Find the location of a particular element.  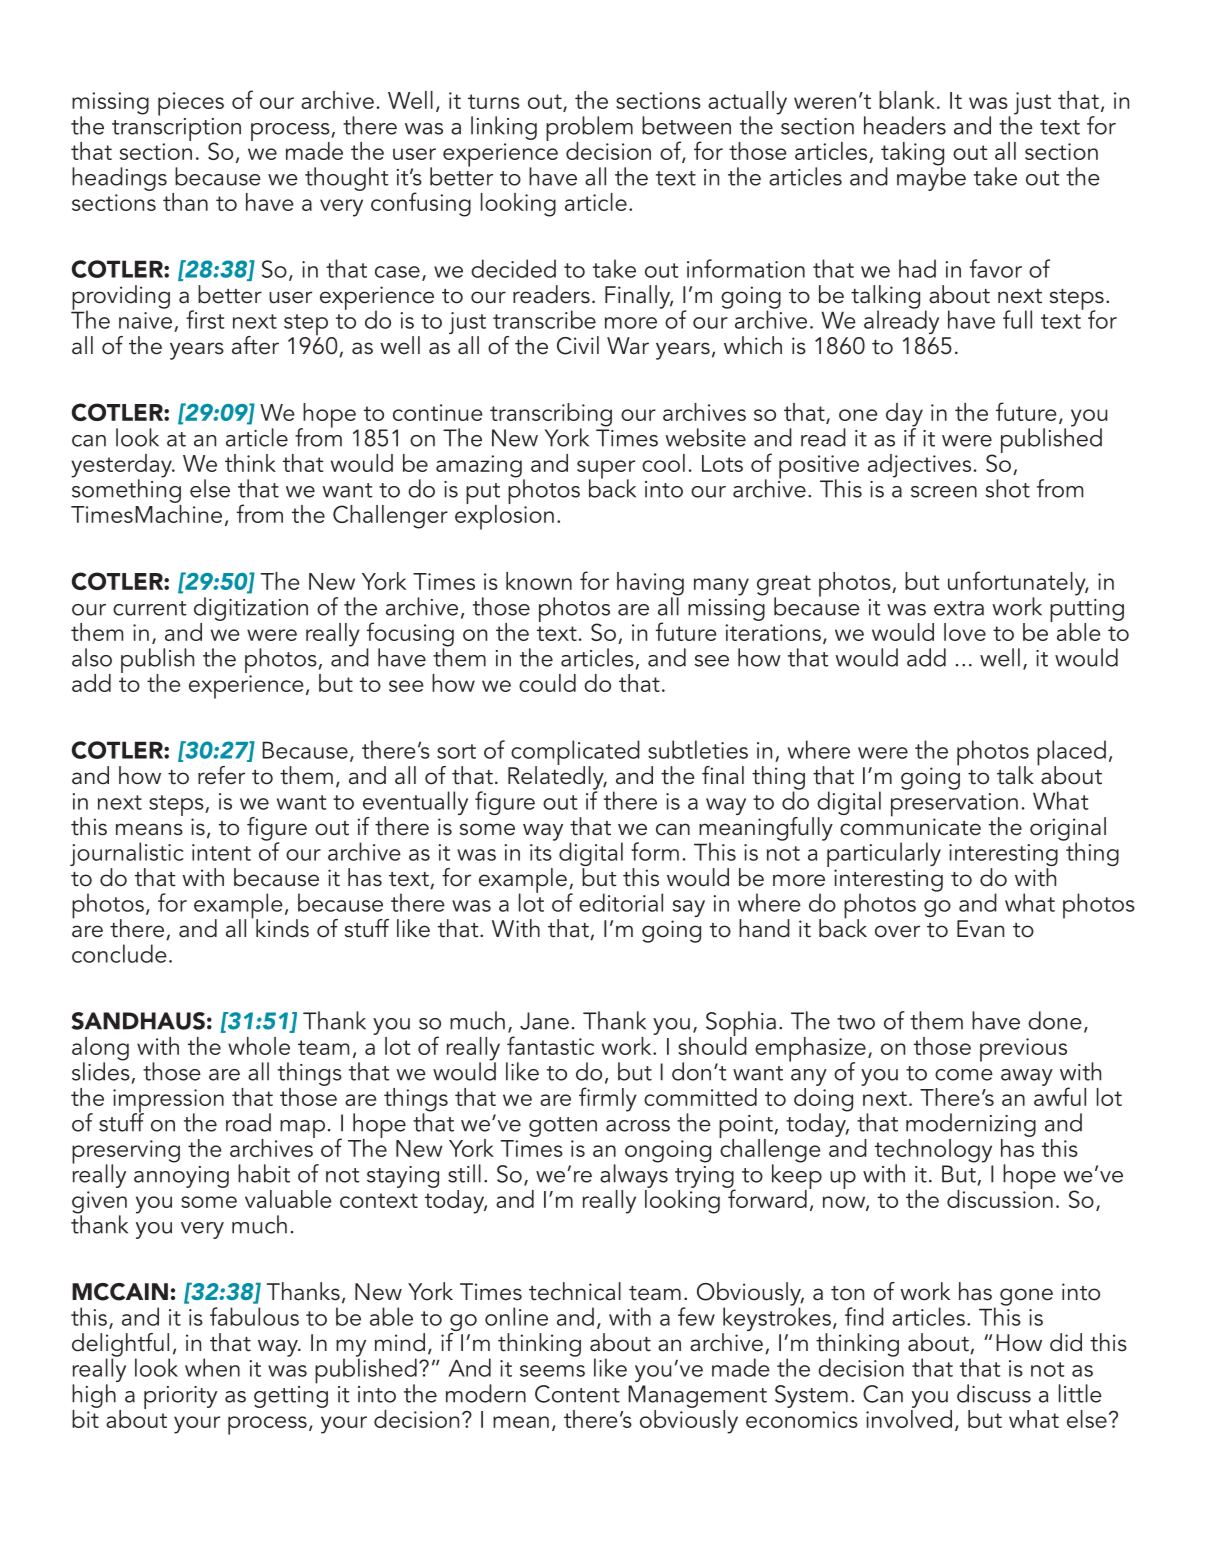

intent is located at coordinates (221, 852).
